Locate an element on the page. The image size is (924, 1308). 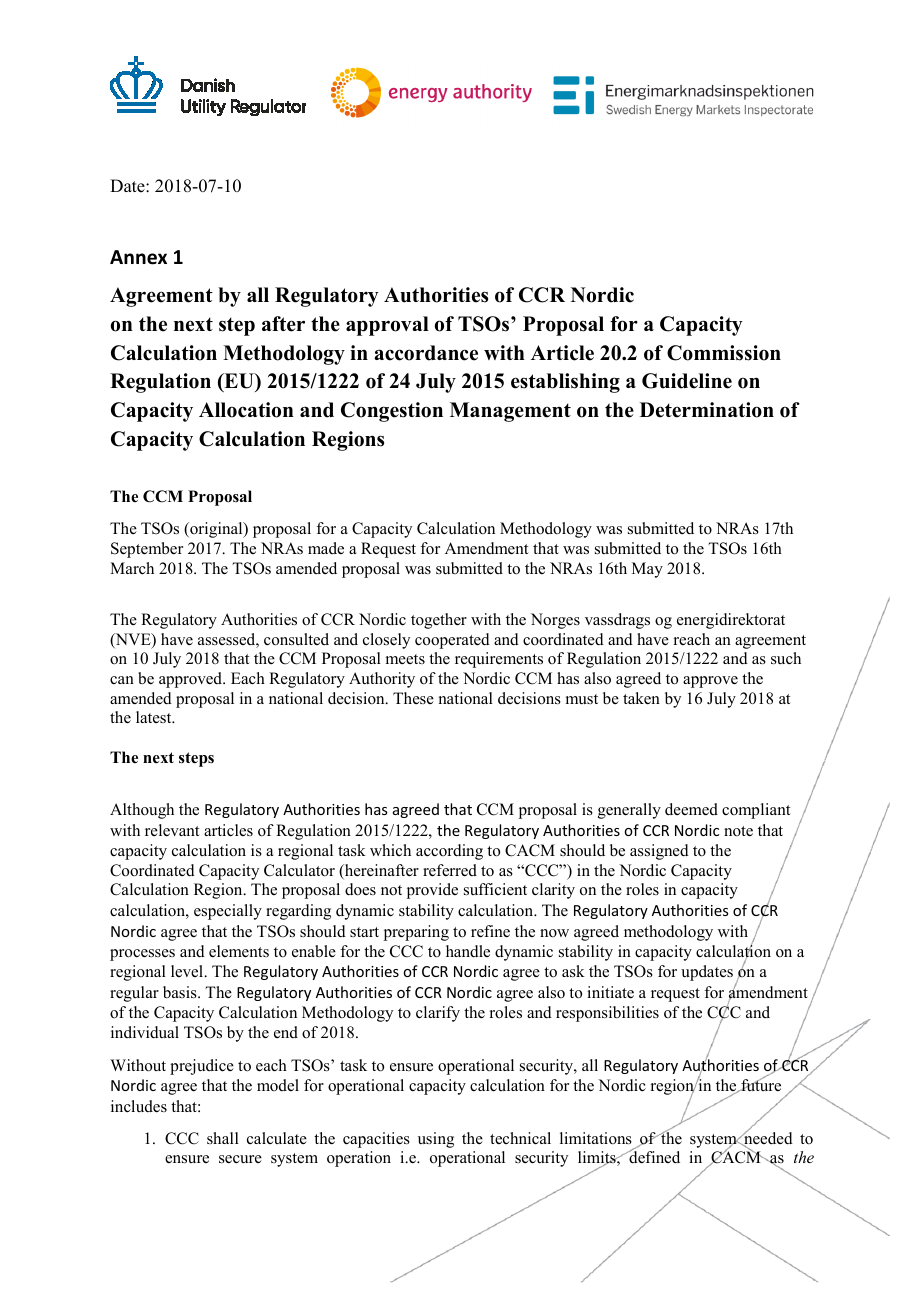
especially is located at coordinates (228, 912).
